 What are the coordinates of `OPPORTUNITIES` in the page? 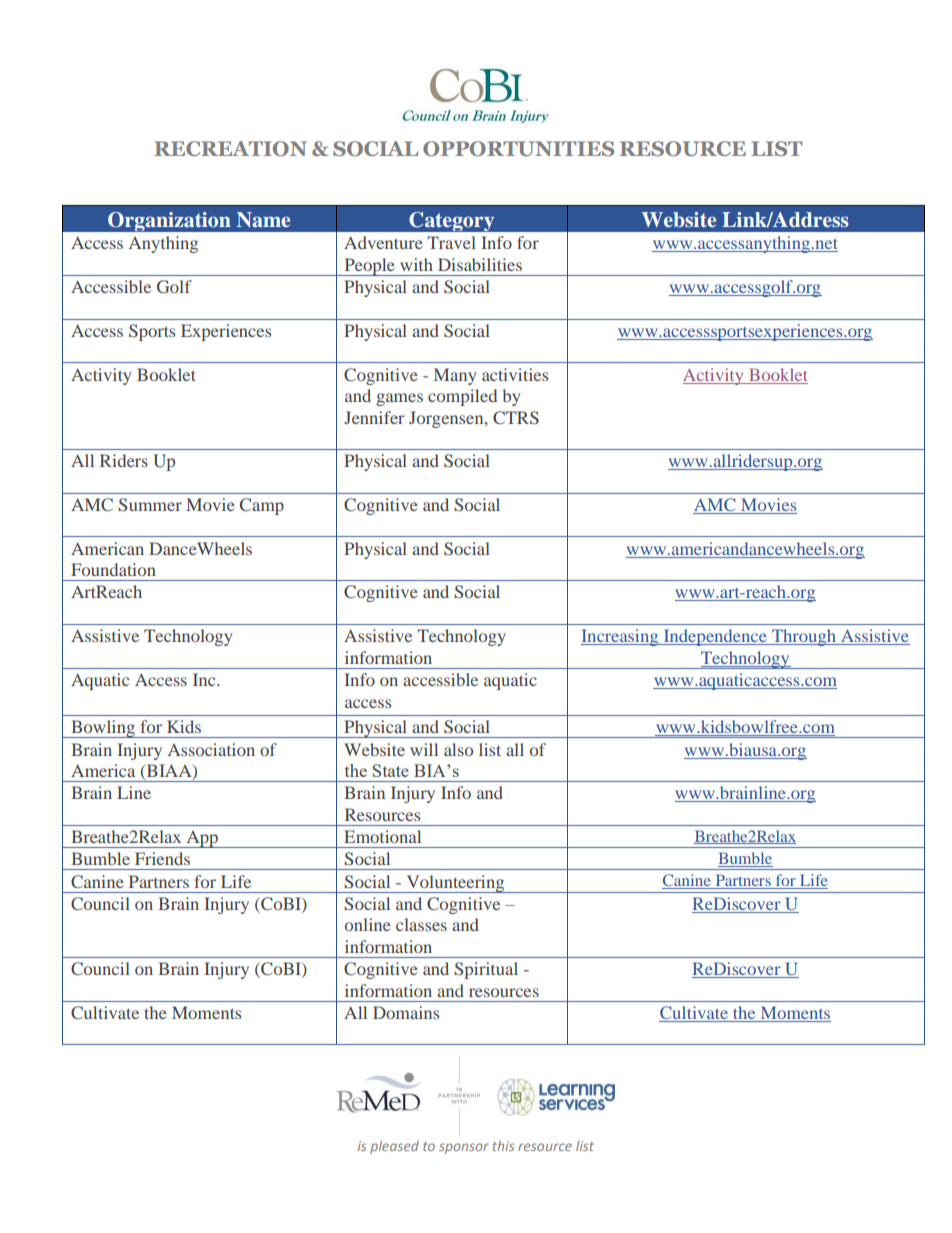 It's located at (518, 148).
